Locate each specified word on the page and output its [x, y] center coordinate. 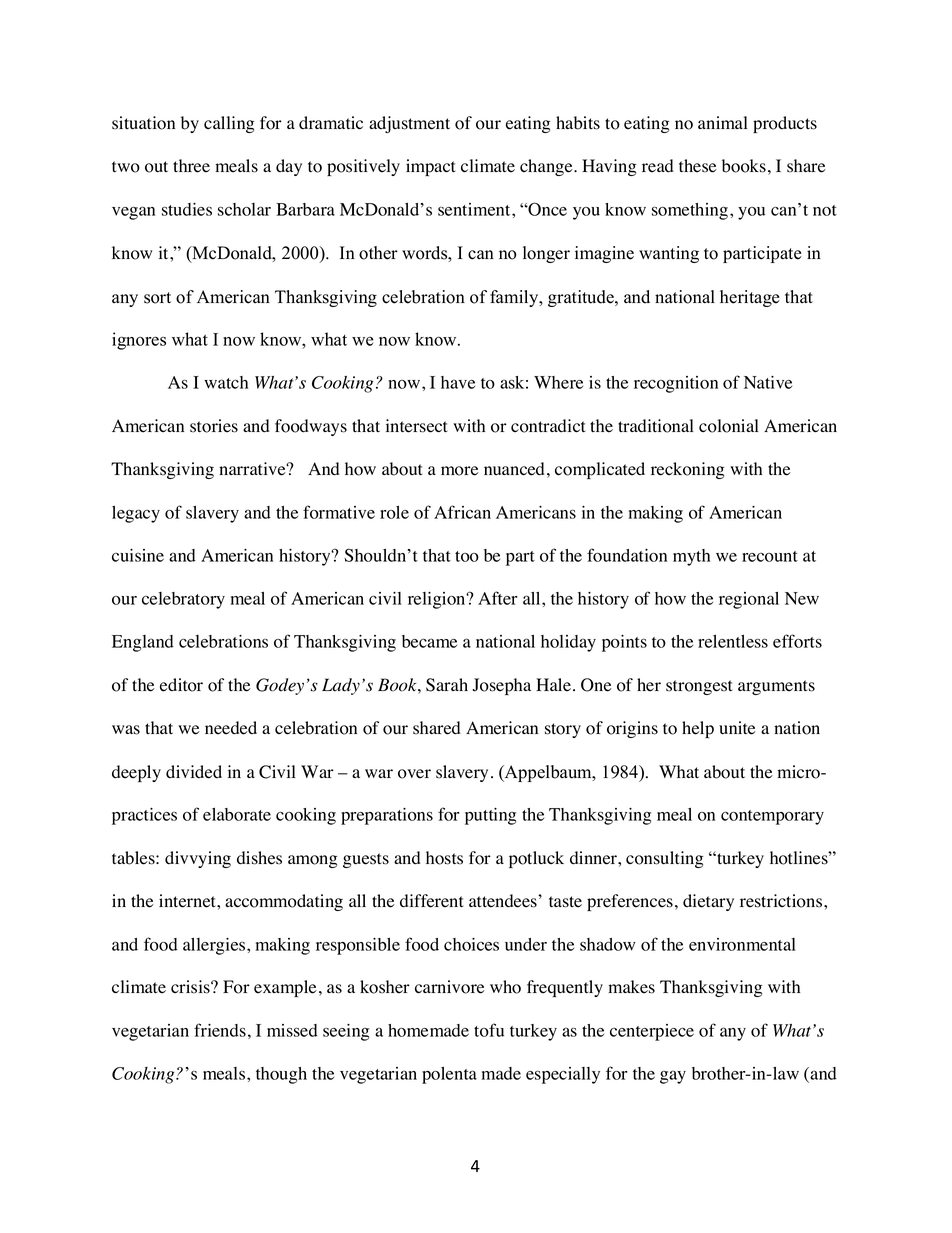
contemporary [772, 817]
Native [768, 382]
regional [749, 600]
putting [490, 816]
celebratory [183, 600]
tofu [489, 1030]
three [191, 166]
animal [723, 122]
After [497, 598]
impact [431, 167]
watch [226, 382]
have [458, 382]
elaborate [237, 814]
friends [220, 1030]
